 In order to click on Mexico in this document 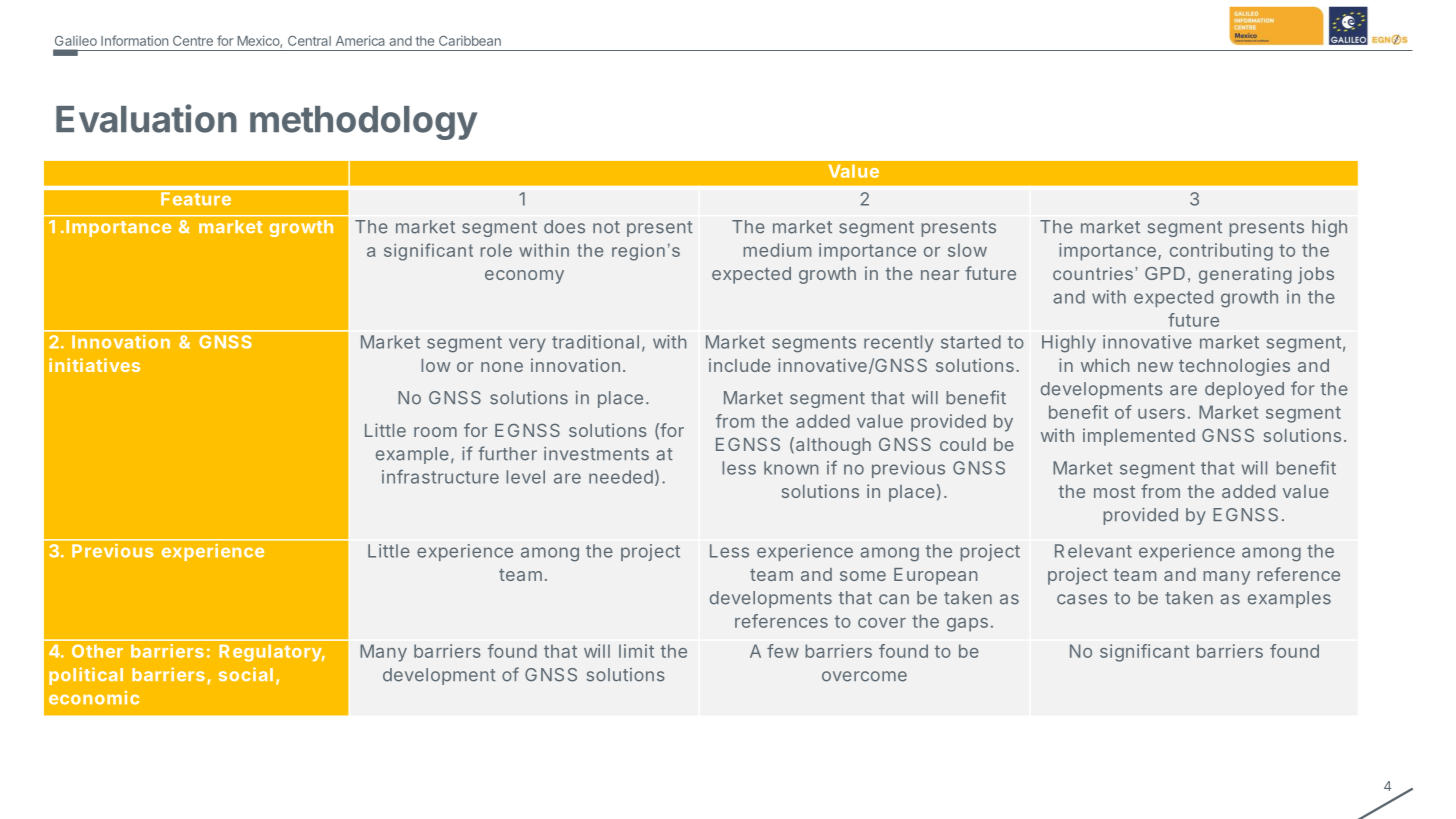, I will do `click(259, 41)`.
